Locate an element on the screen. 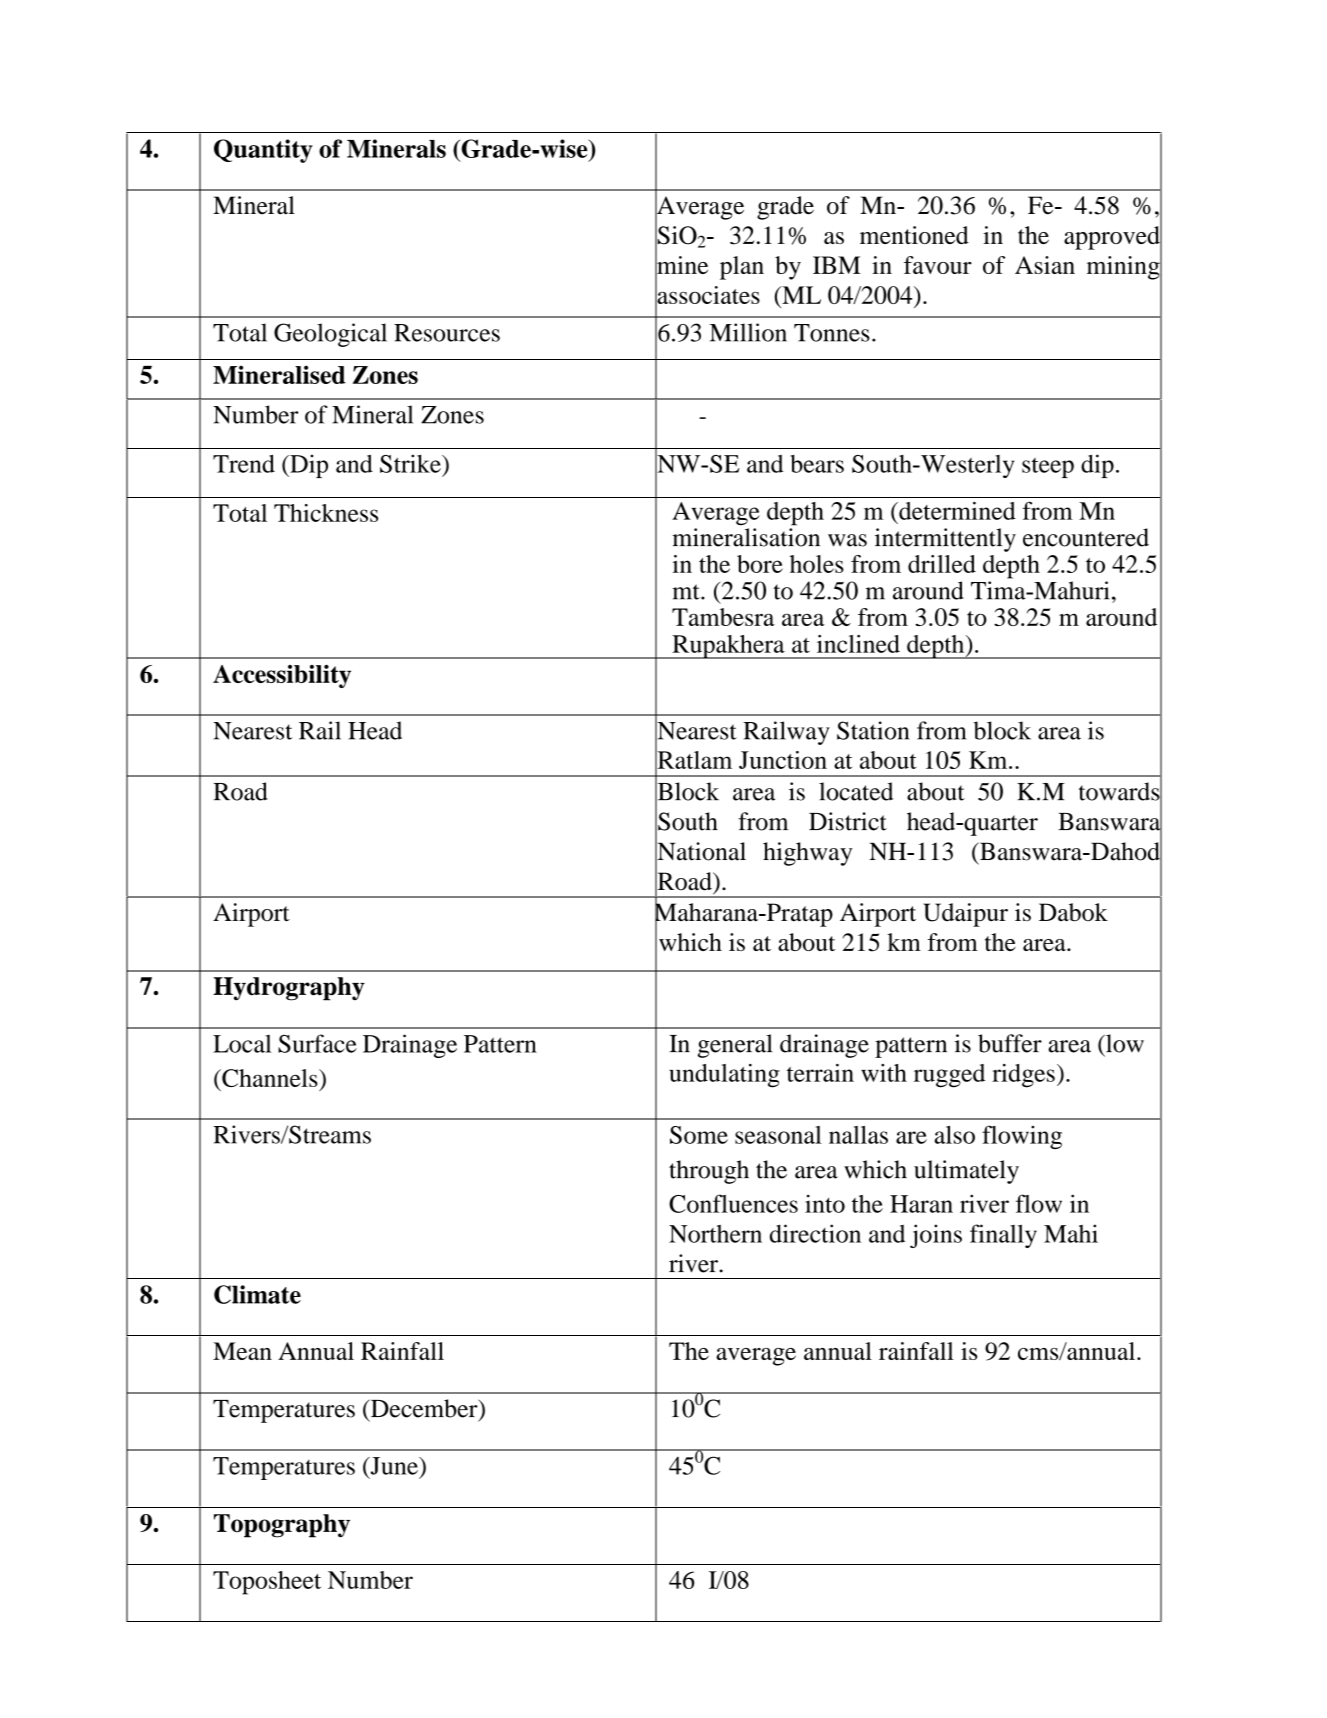 The width and height of the screenshot is (1327, 1718). Thickness is located at coordinates (326, 513).
